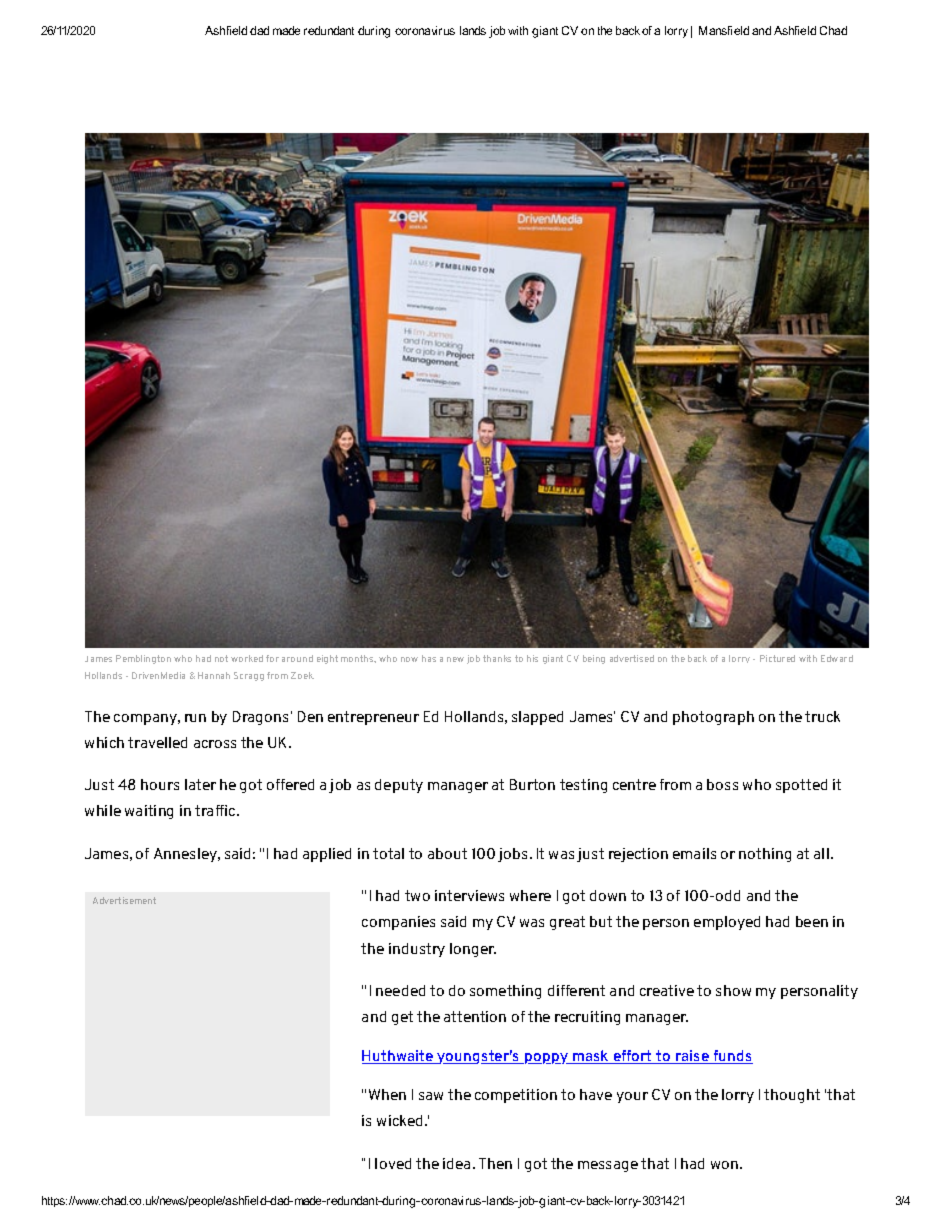 This page has width=952, height=1232. What do you see at coordinates (195, 718) in the page?
I see `run` at bounding box center [195, 718].
